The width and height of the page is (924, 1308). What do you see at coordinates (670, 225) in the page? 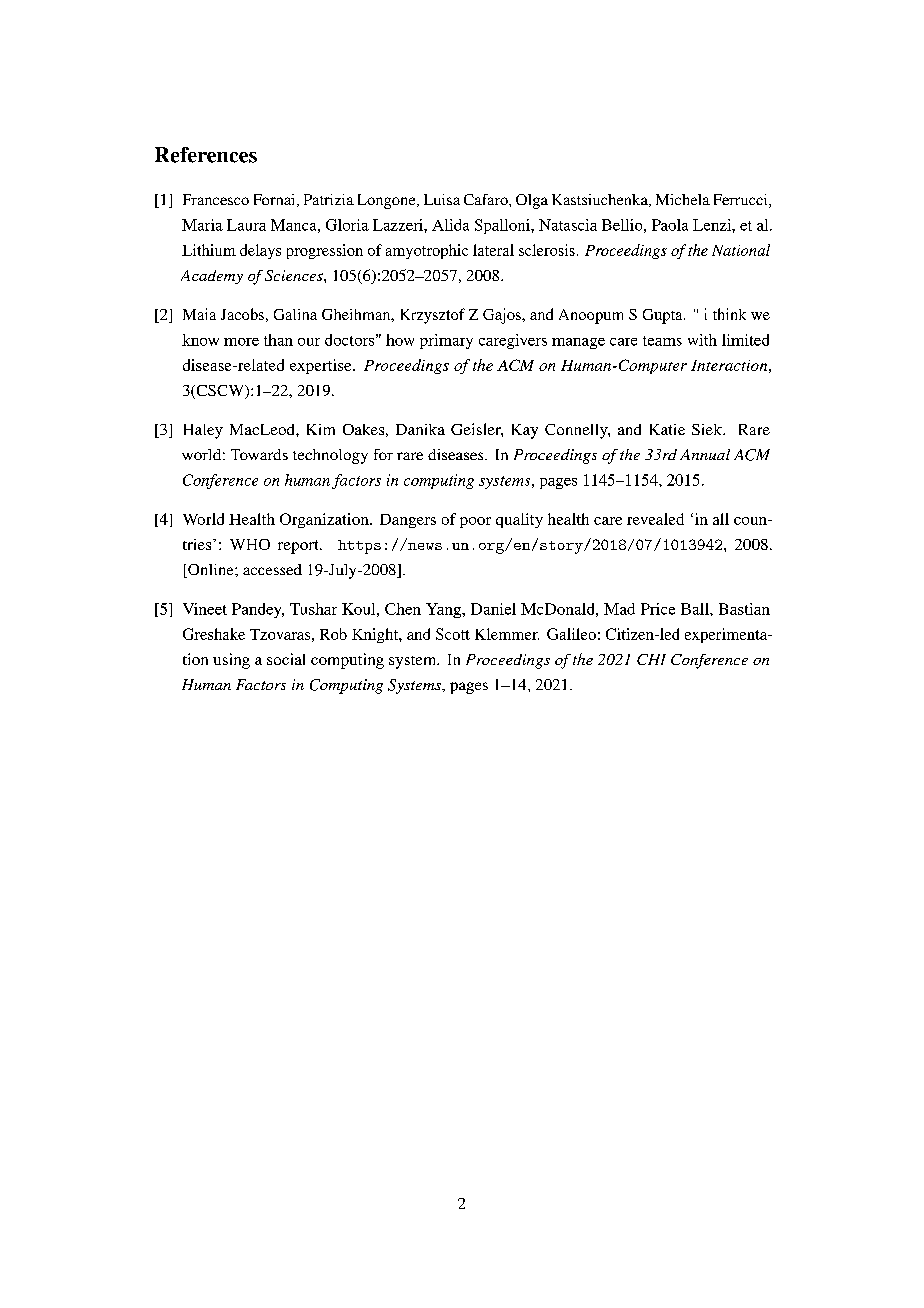
I see `Paola` at bounding box center [670, 225].
